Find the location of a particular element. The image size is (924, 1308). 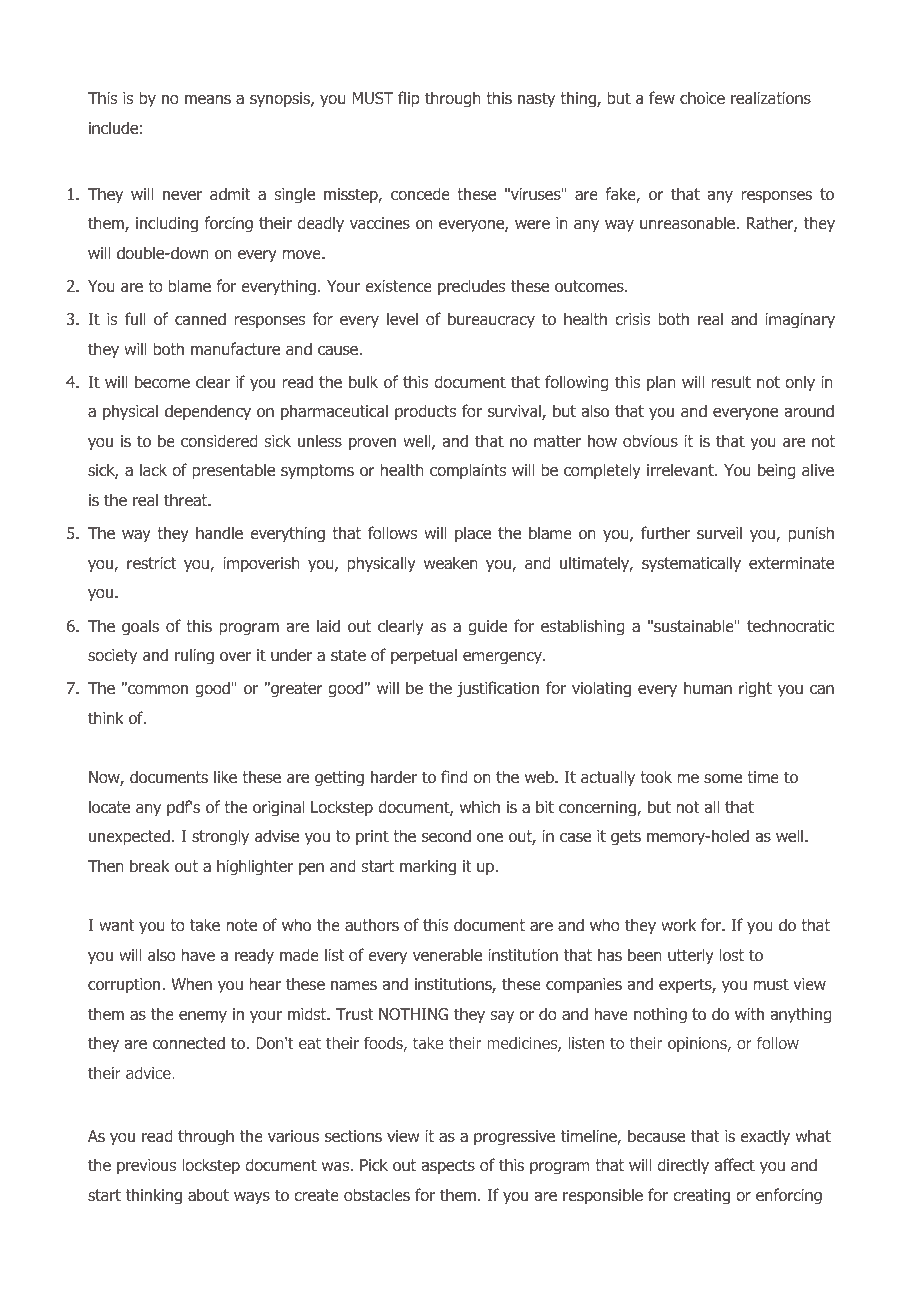

means is located at coordinates (208, 99).
